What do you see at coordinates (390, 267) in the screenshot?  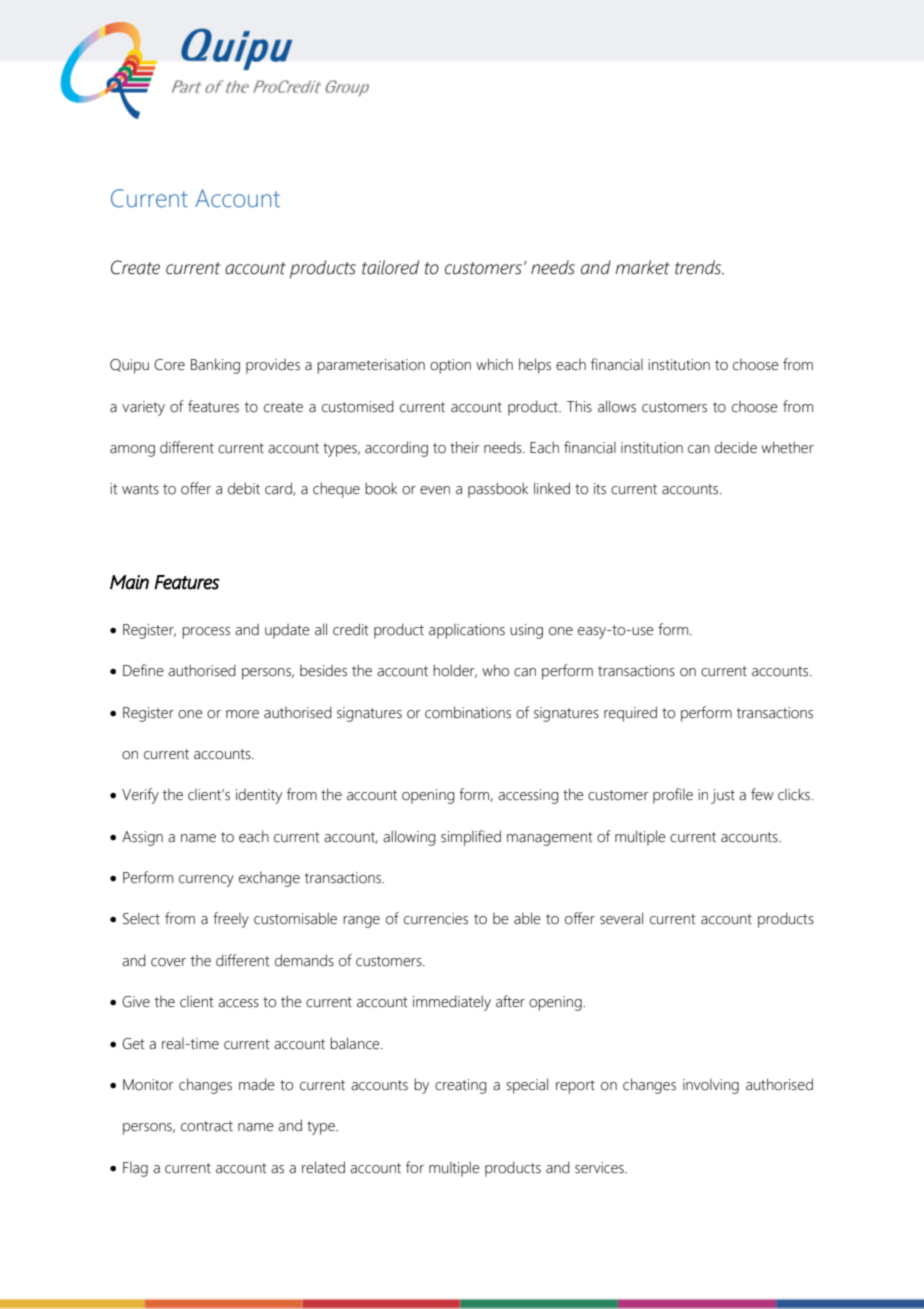 I see `tailored` at bounding box center [390, 267].
